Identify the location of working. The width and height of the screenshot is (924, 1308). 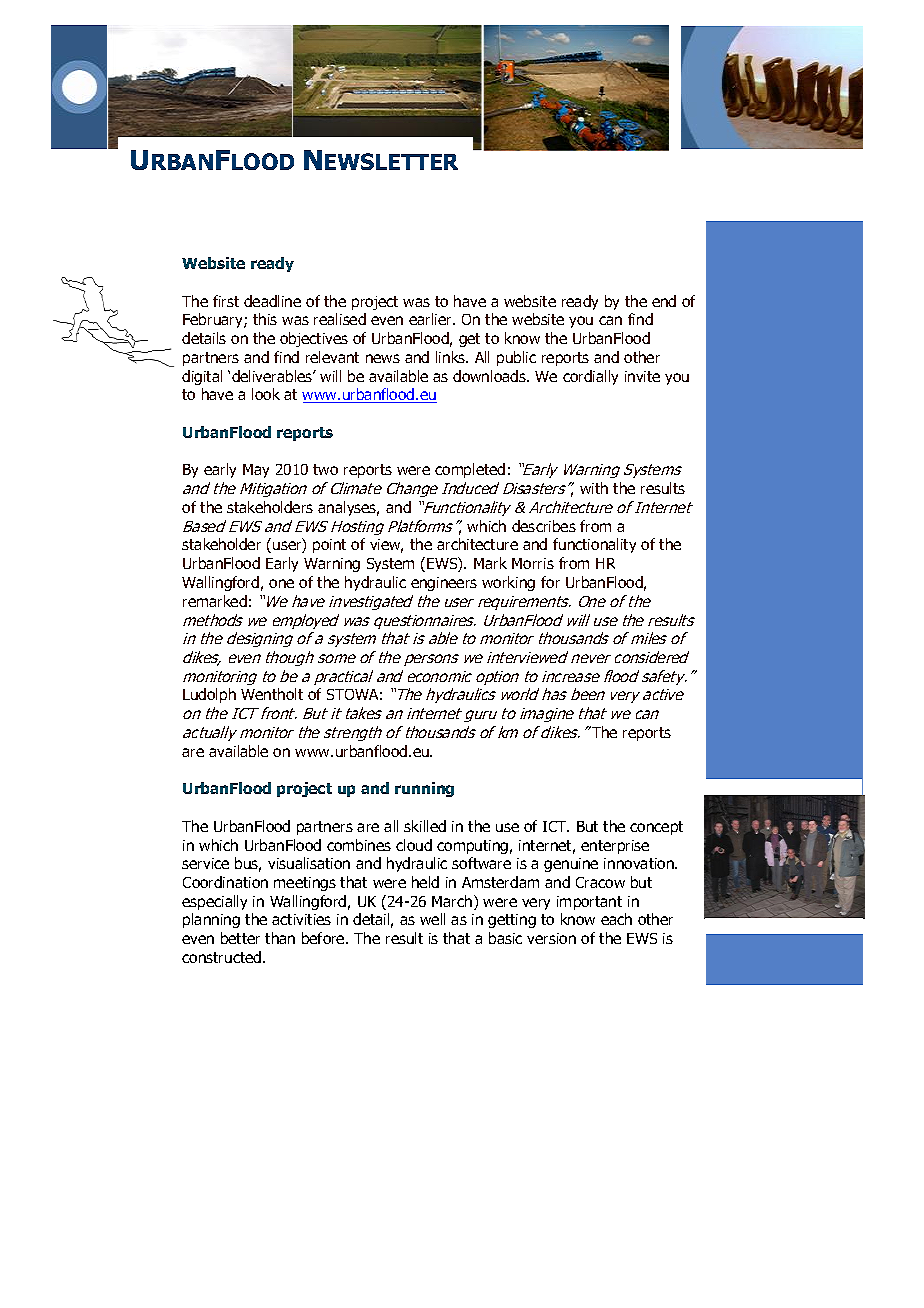
(508, 583).
